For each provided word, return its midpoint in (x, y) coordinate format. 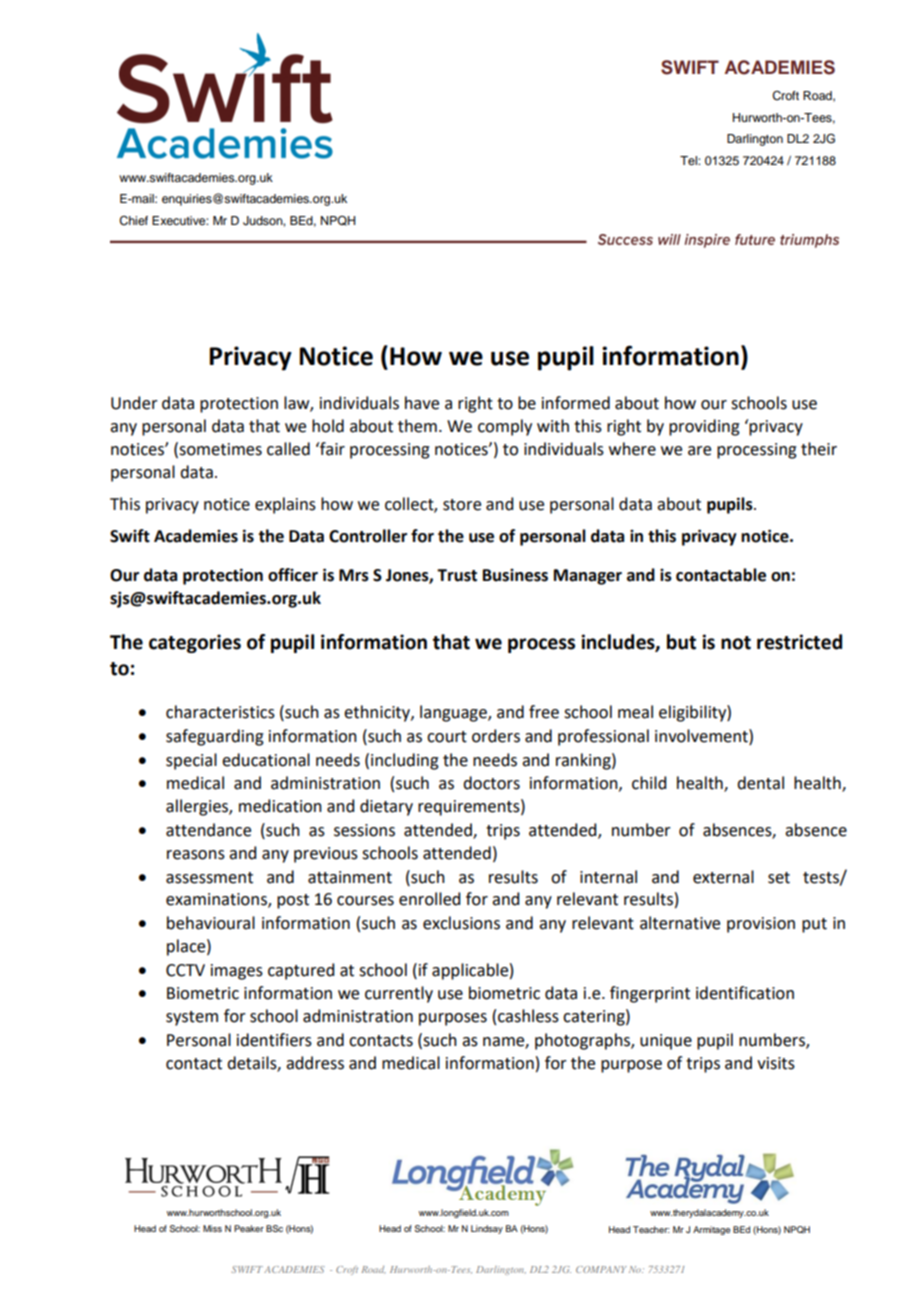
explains (285, 505)
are (699, 451)
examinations (217, 900)
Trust (457, 575)
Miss (212, 1228)
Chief (133, 221)
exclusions (461, 923)
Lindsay (487, 1229)
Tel (689, 160)
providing (704, 427)
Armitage (711, 1230)
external (723, 877)
